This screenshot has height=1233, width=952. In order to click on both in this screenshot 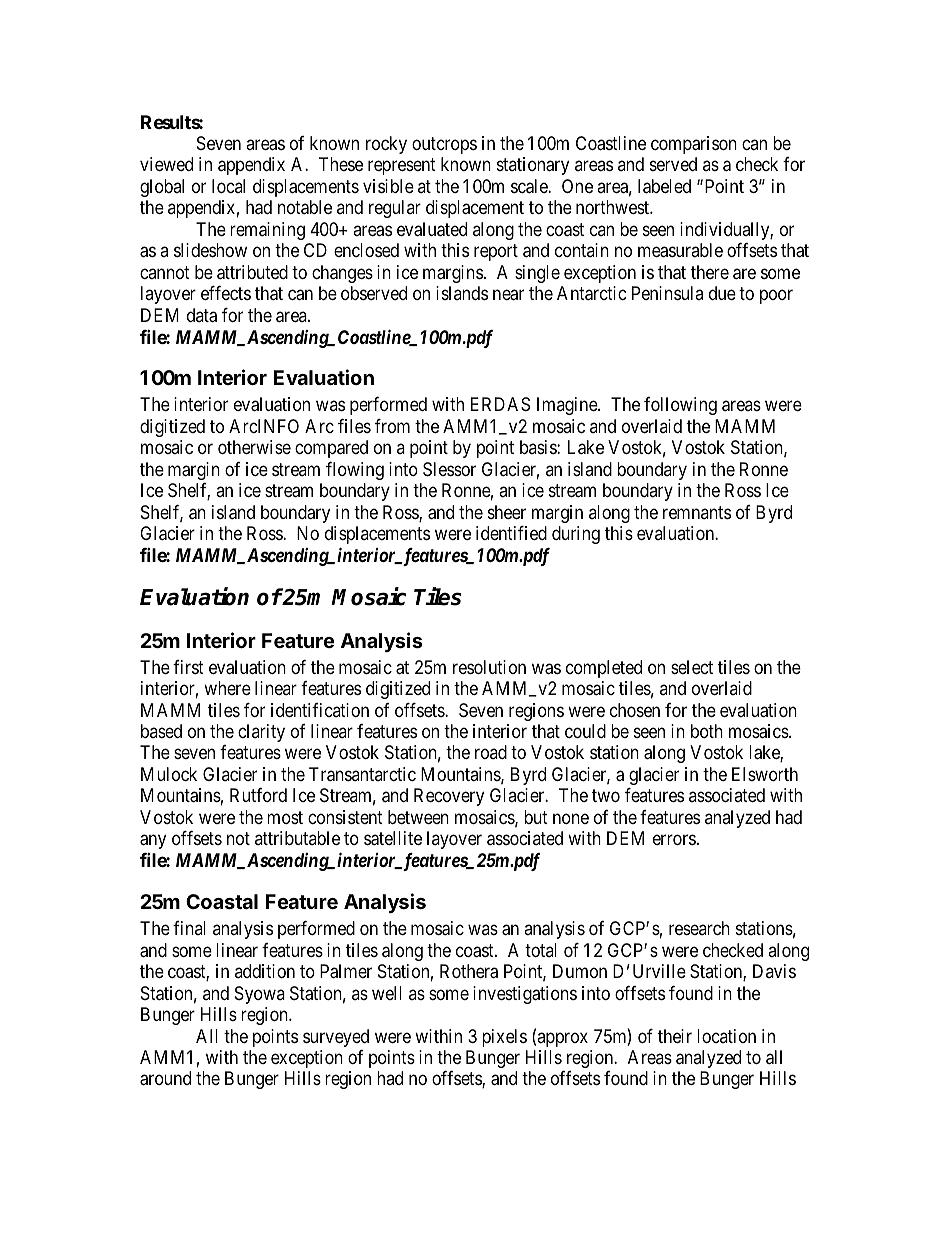, I will do `click(707, 731)`.
